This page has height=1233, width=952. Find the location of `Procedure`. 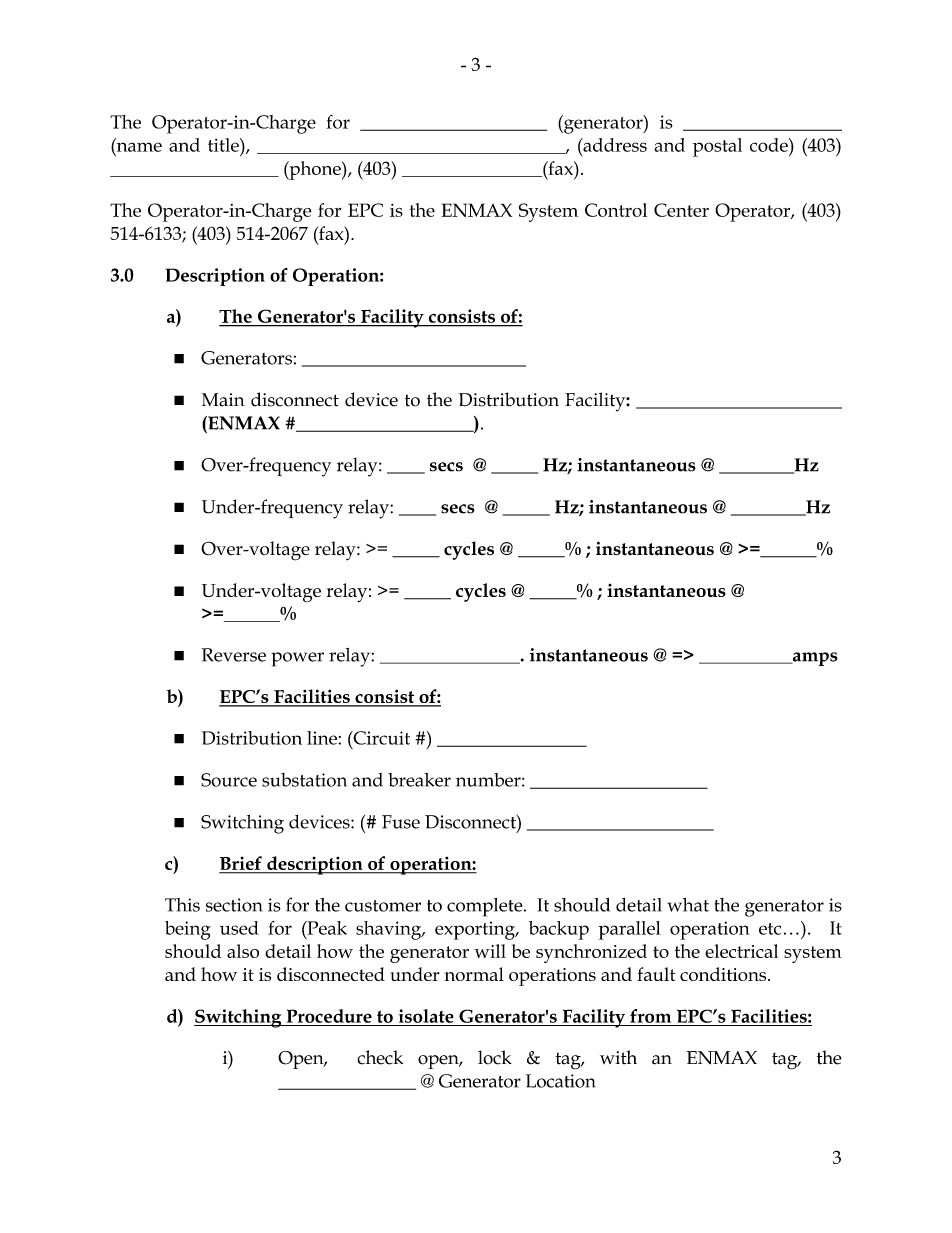

Procedure is located at coordinates (329, 1016).
